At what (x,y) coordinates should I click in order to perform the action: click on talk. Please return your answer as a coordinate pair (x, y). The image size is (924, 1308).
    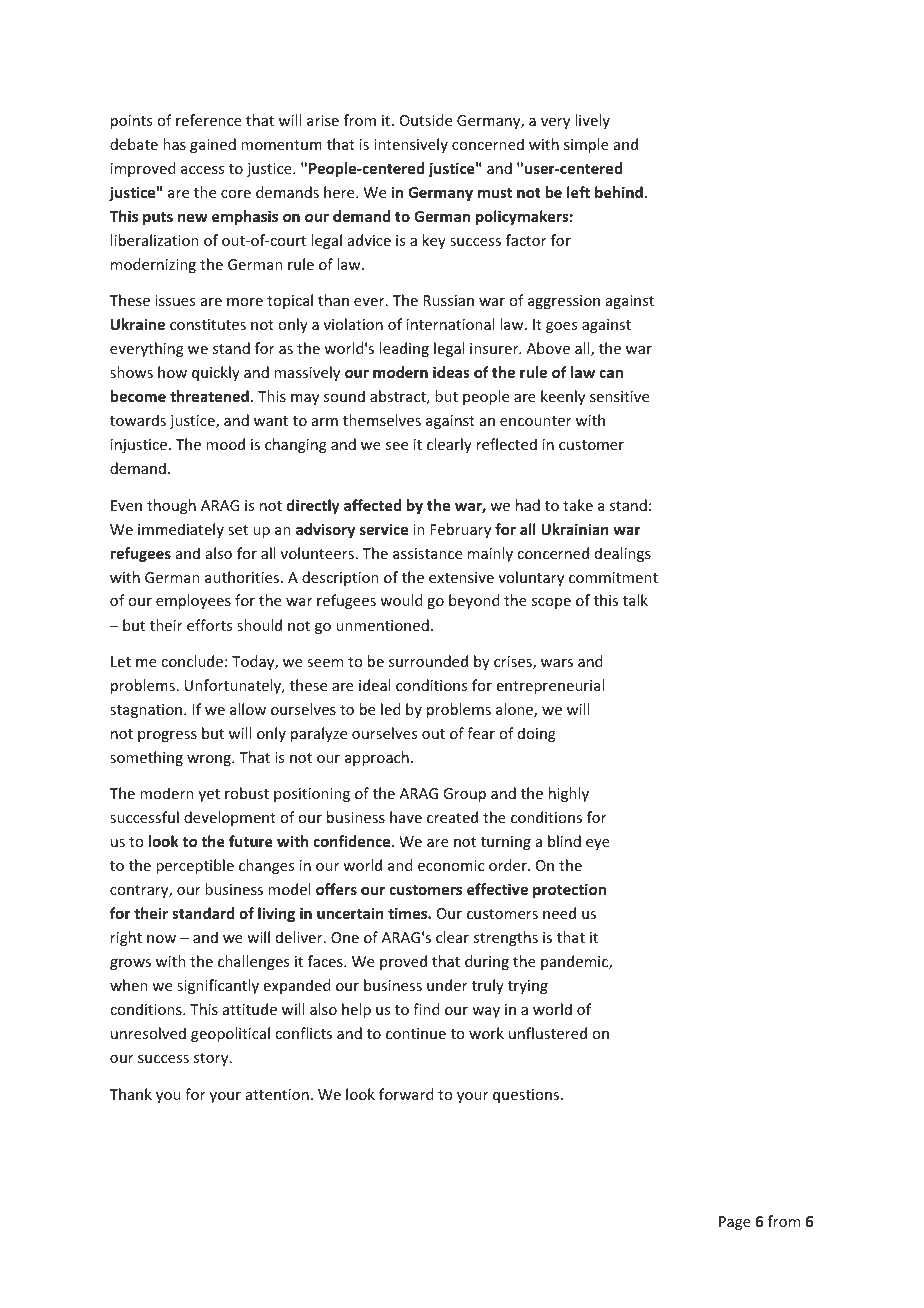
    Looking at the image, I should click on (635, 600).
